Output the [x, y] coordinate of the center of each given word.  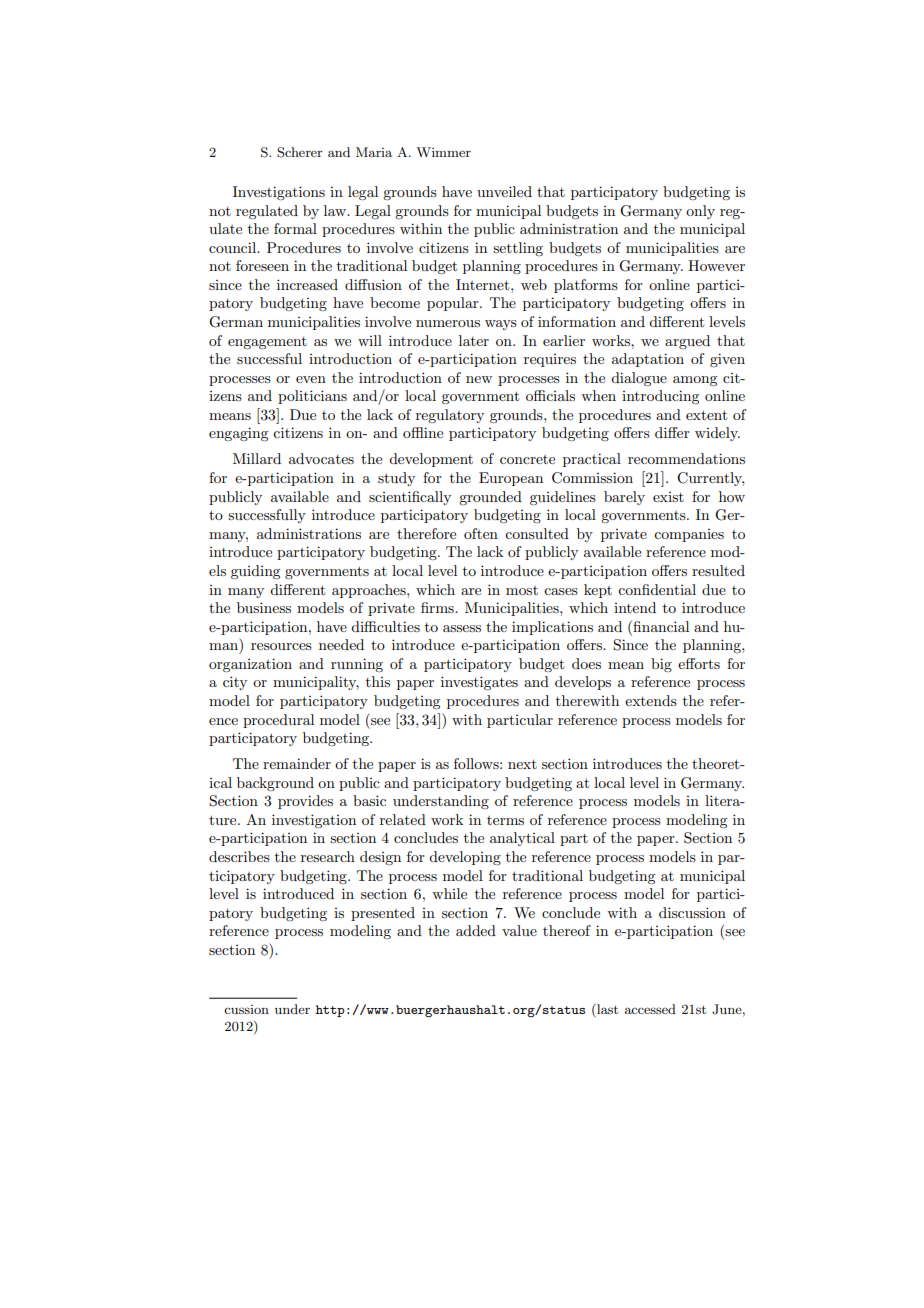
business [264, 607]
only [700, 212]
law [336, 210]
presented [383, 914]
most [522, 590]
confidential [657, 589]
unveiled [504, 191]
